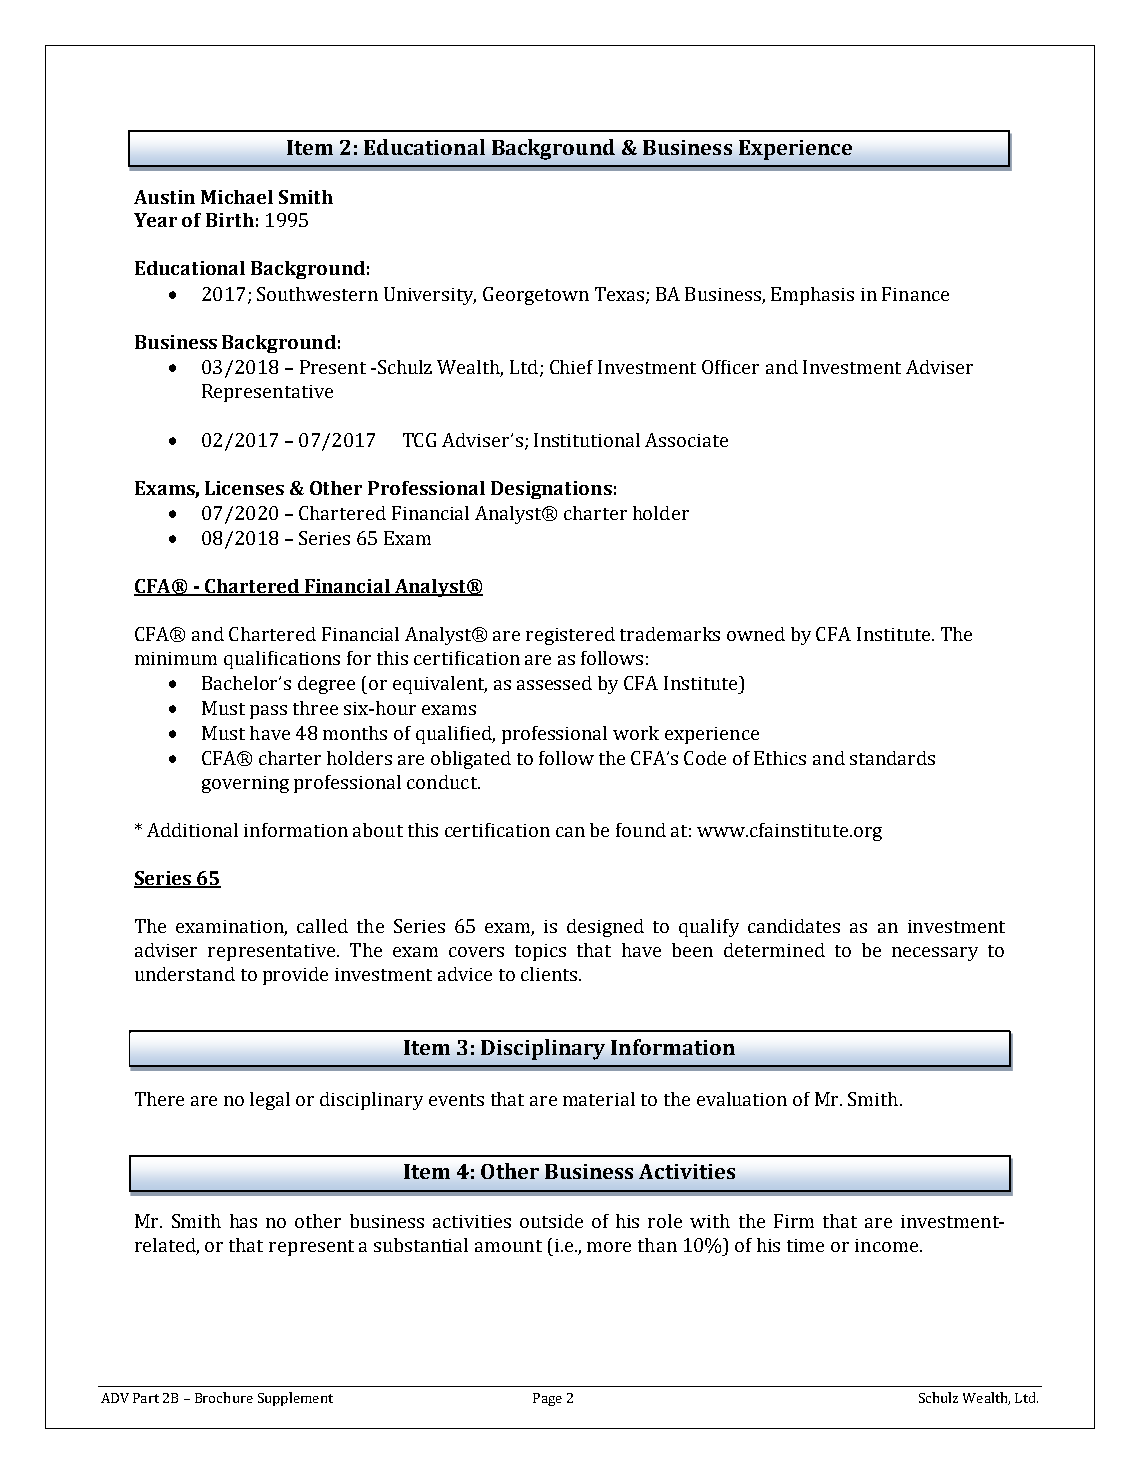  I want to click on Emphasis, so click(812, 296).
